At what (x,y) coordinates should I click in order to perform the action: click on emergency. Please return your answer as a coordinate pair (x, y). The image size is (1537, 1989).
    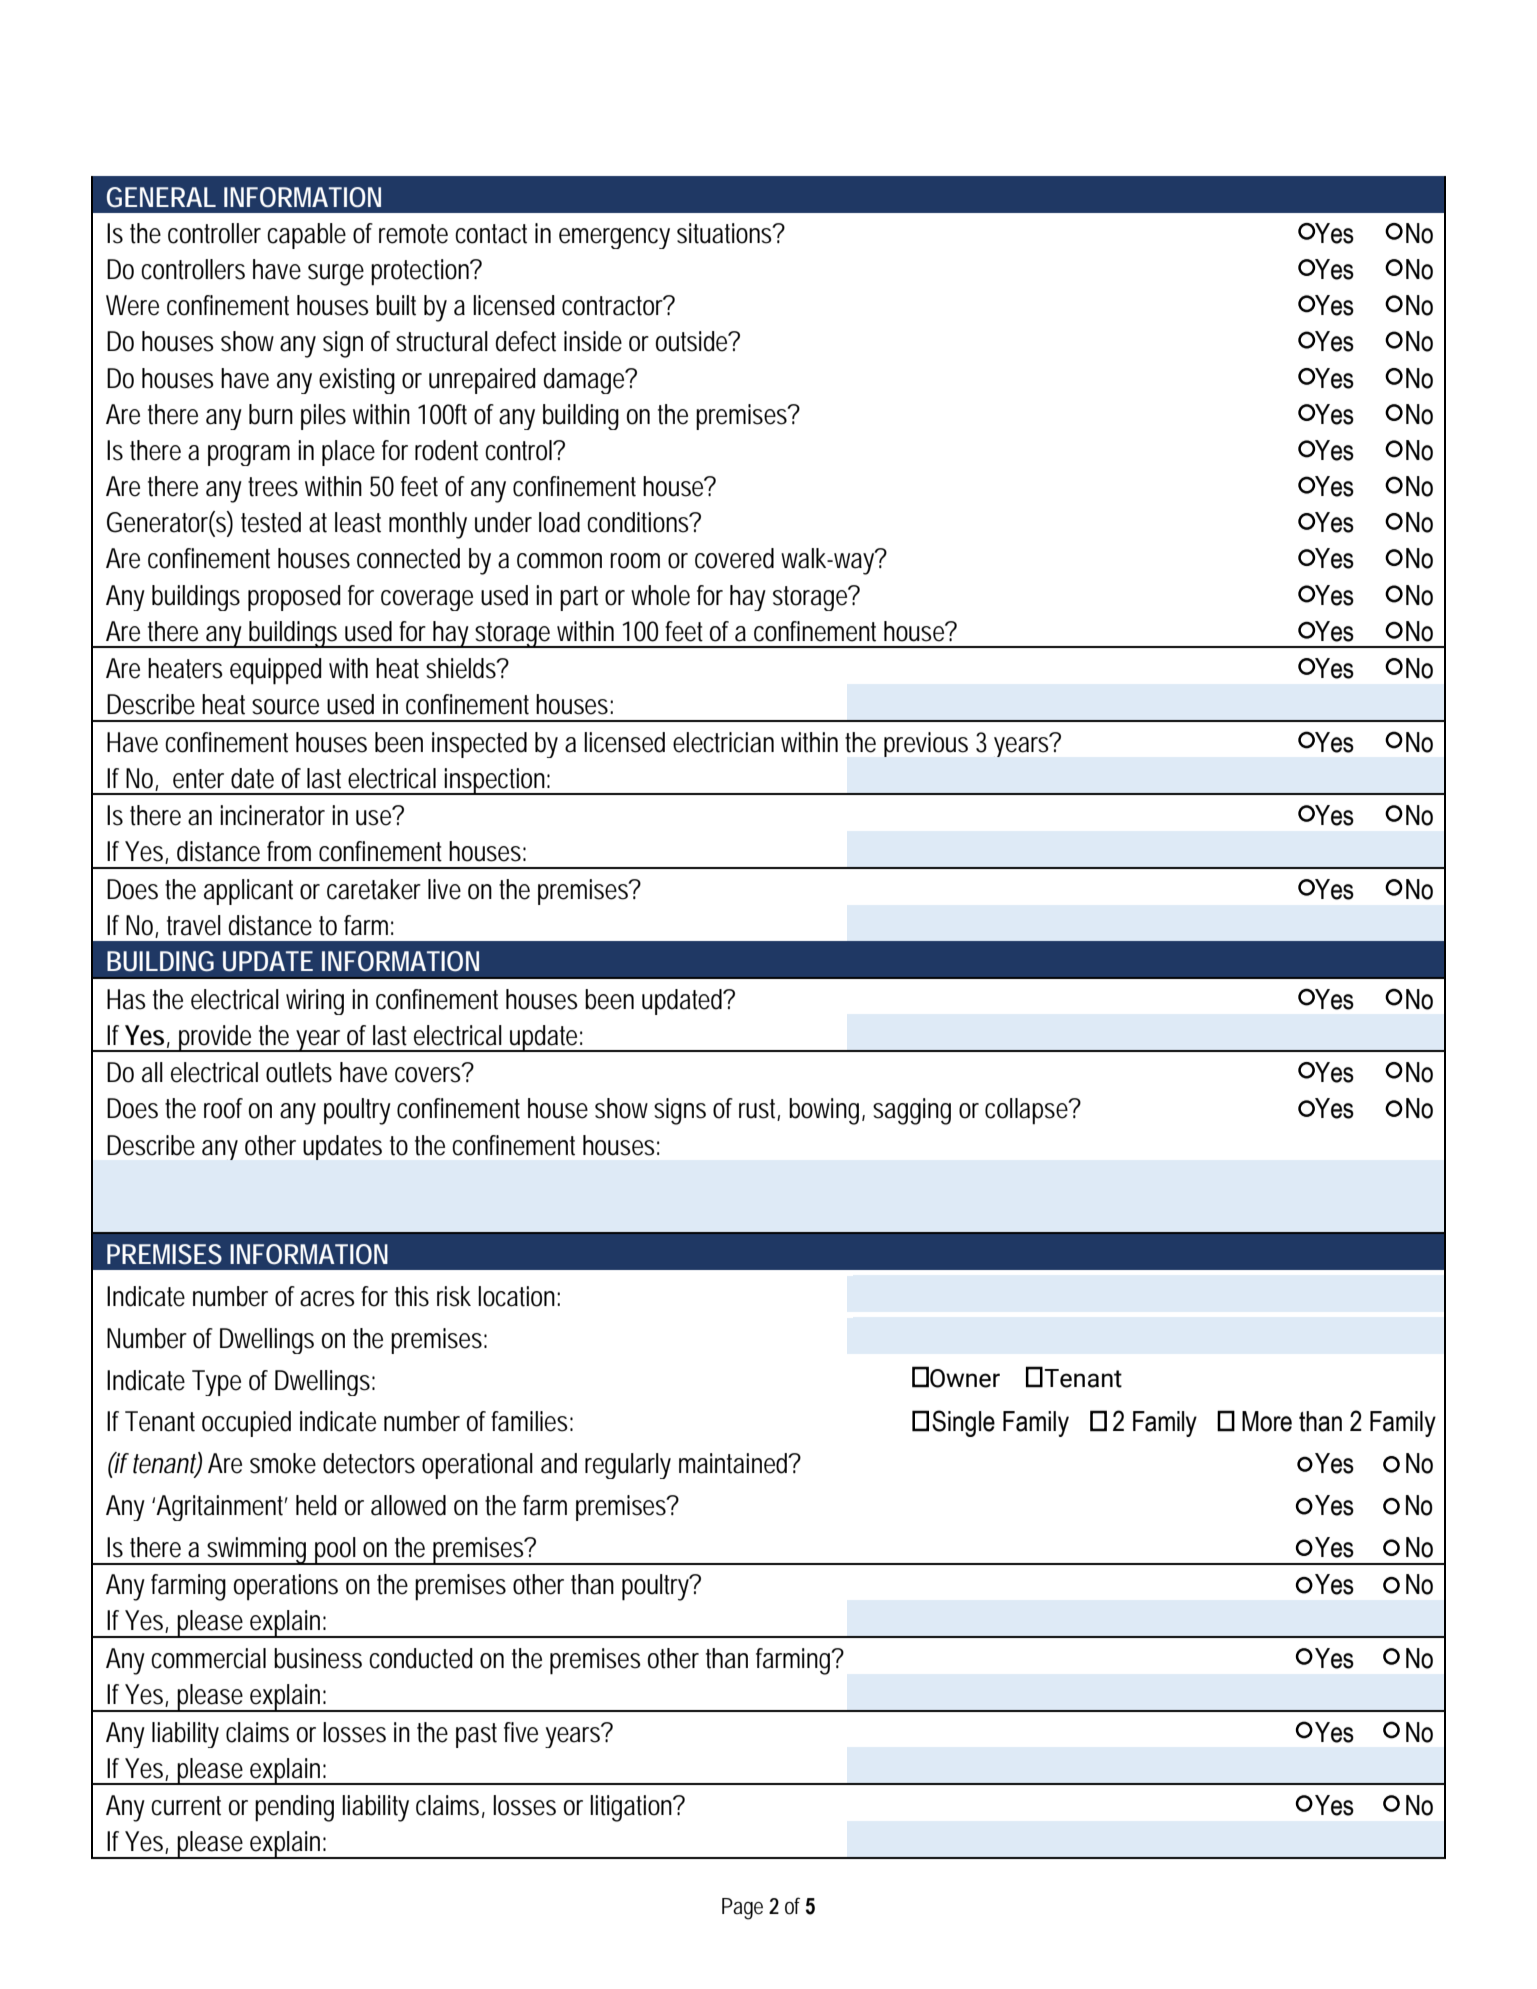
    Looking at the image, I should click on (614, 238).
